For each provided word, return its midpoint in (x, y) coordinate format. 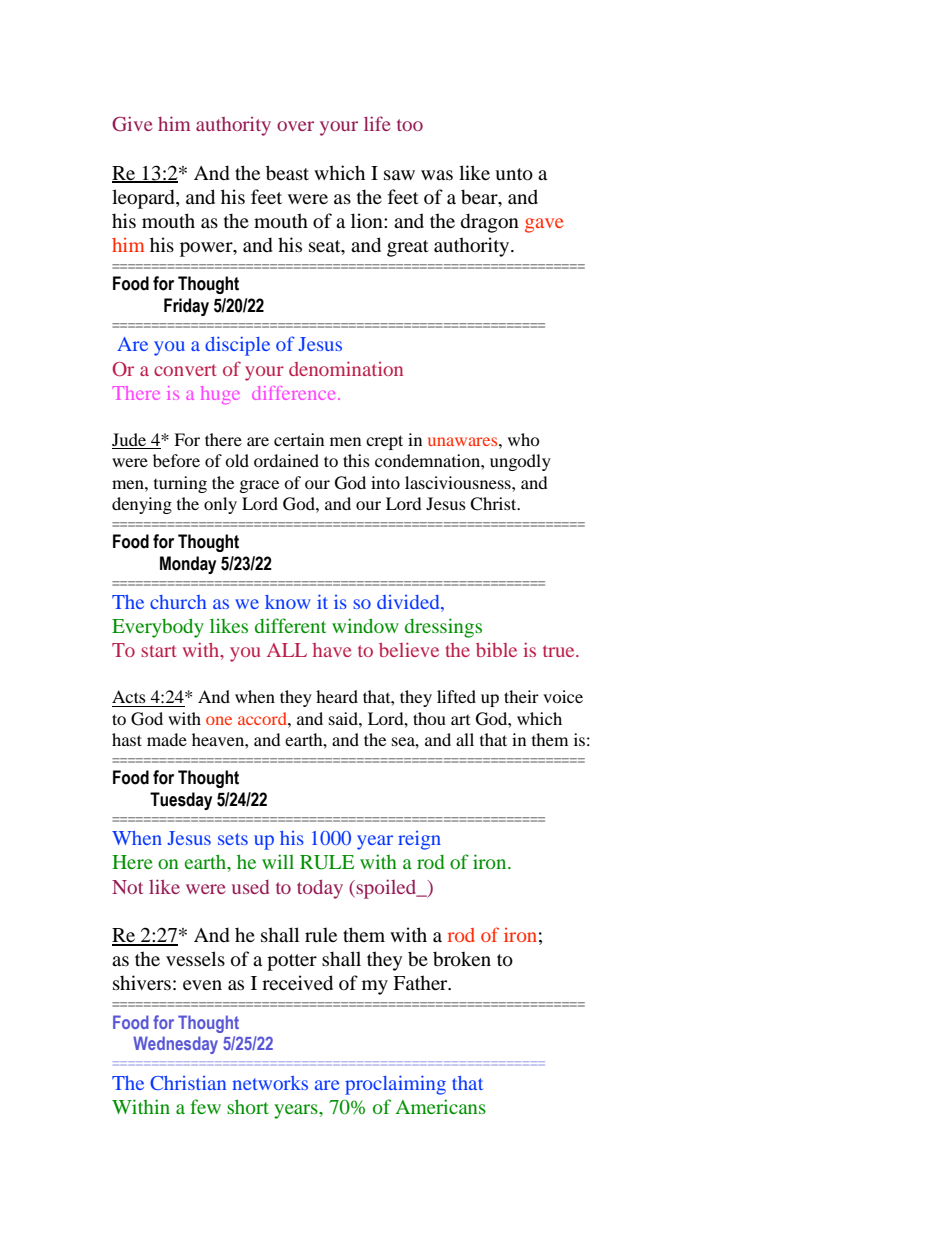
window (365, 625)
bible (496, 650)
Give (132, 124)
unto (514, 174)
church (178, 602)
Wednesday (175, 1045)
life (377, 123)
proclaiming (395, 1085)
